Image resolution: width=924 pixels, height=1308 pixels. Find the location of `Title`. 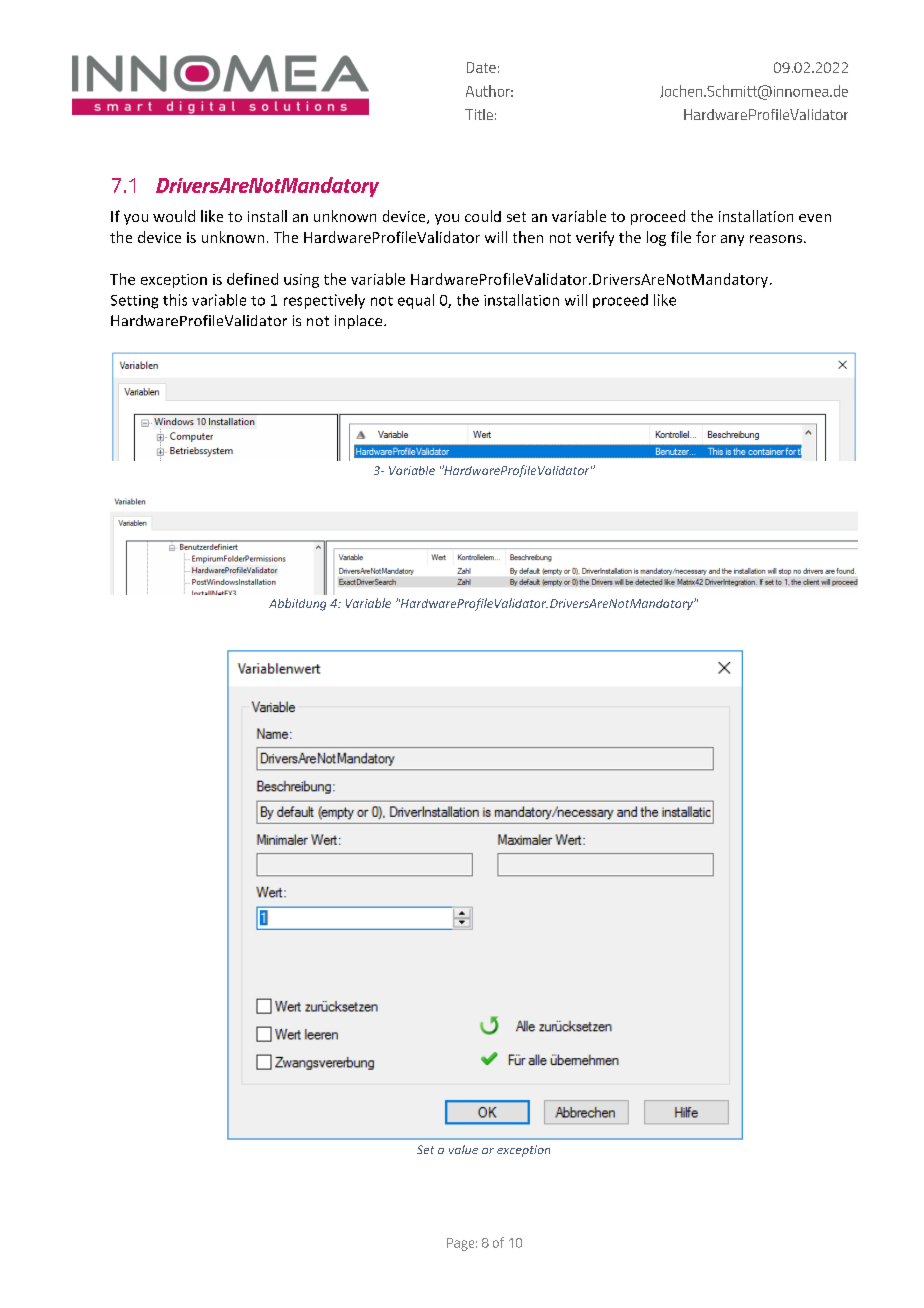

Title is located at coordinates (479, 114).
